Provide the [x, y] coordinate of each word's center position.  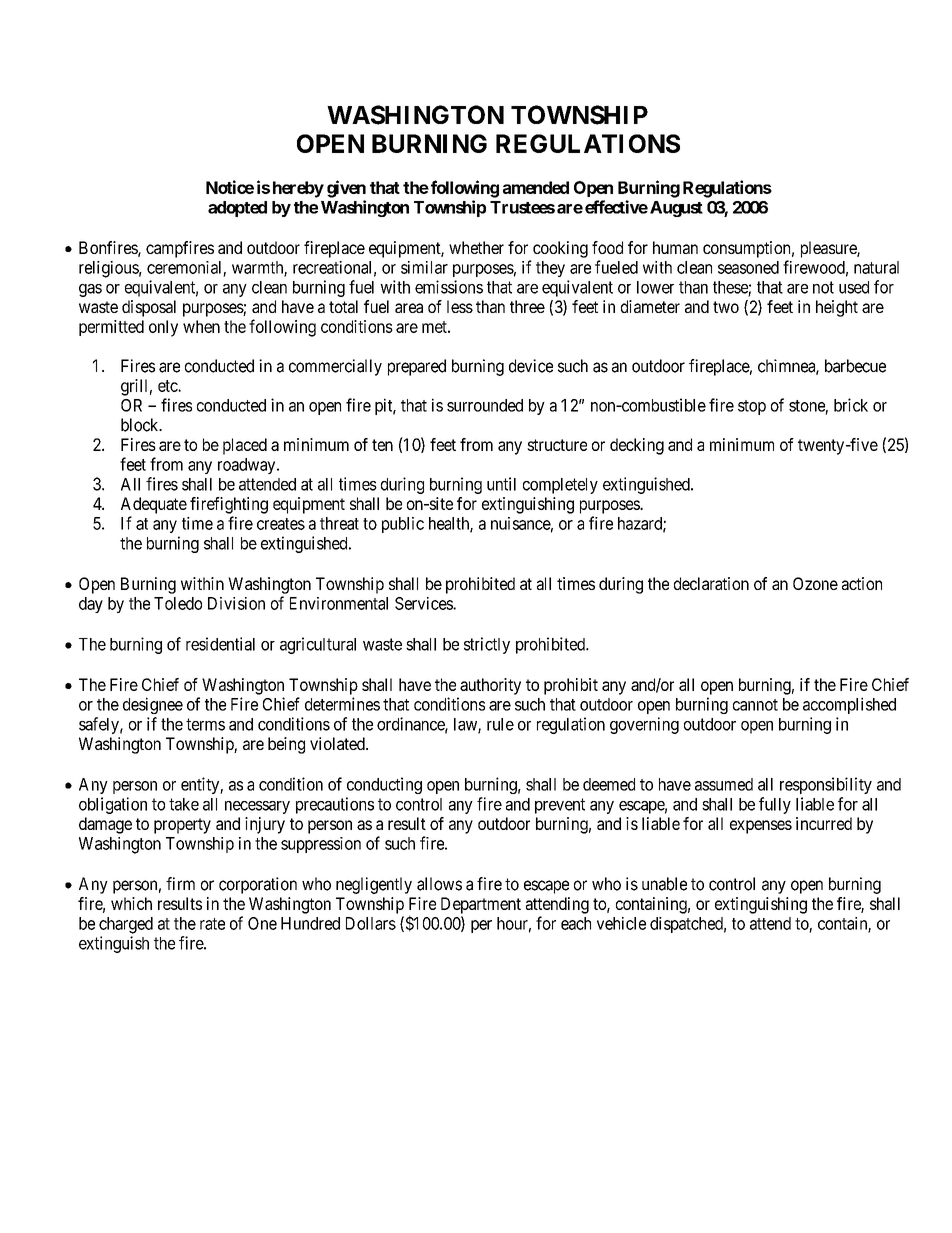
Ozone [815, 583]
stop [752, 407]
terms [205, 724]
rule [500, 724]
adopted [237, 209]
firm [180, 883]
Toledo [178, 603]
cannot [755, 705]
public [403, 525]
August [676, 209]
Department [481, 905]
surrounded [485, 405]
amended [536, 187]
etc [168, 386]
